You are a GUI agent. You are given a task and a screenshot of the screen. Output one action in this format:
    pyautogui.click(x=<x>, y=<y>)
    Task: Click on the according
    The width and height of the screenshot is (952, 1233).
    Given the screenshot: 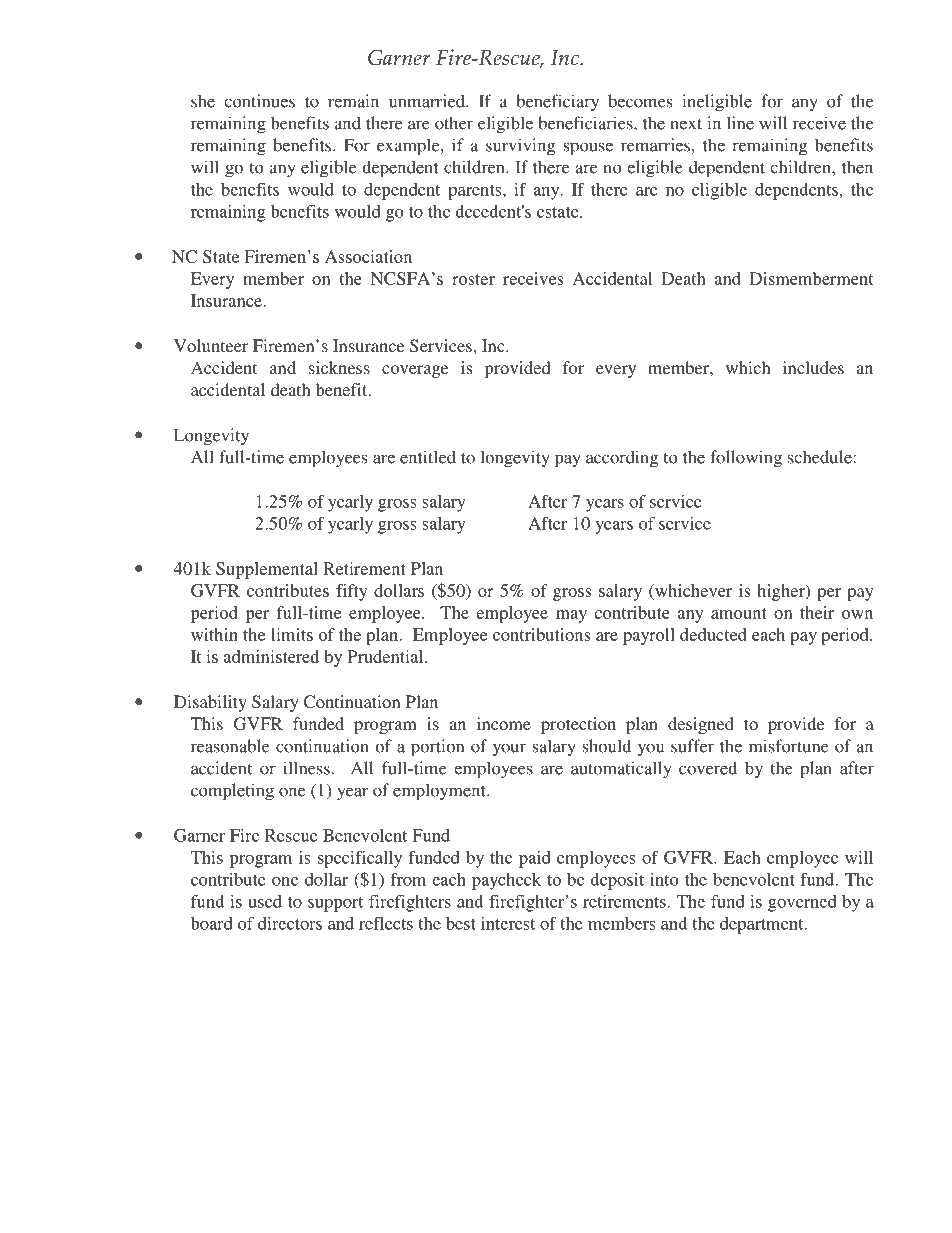 What is the action you would take?
    pyautogui.click(x=622, y=459)
